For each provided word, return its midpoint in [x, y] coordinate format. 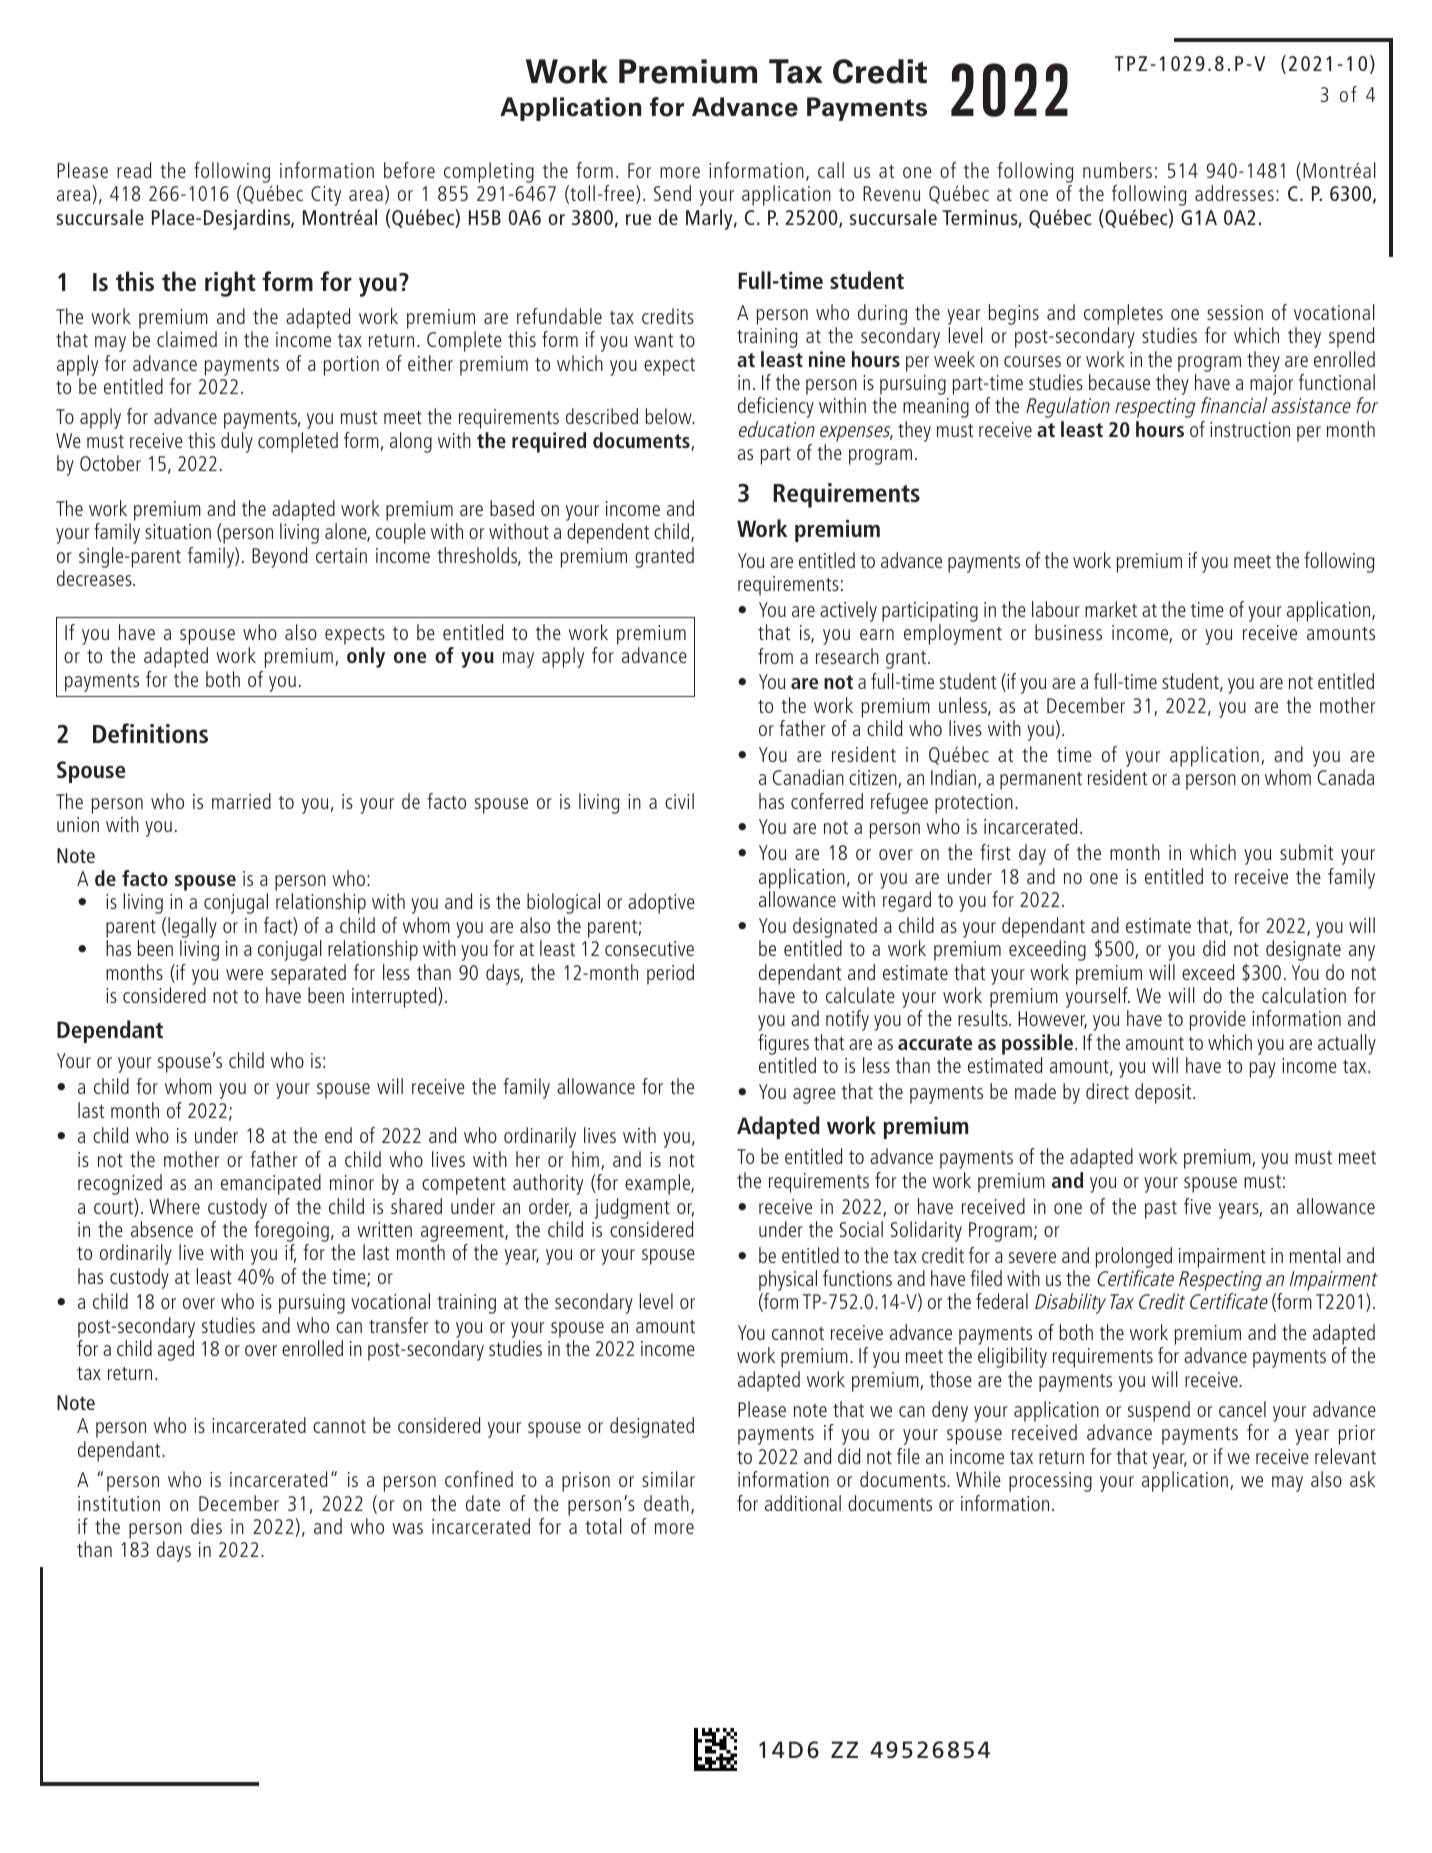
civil [679, 801]
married [241, 801]
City [326, 196]
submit [1306, 852]
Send [672, 193]
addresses [1234, 193]
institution [119, 1503]
